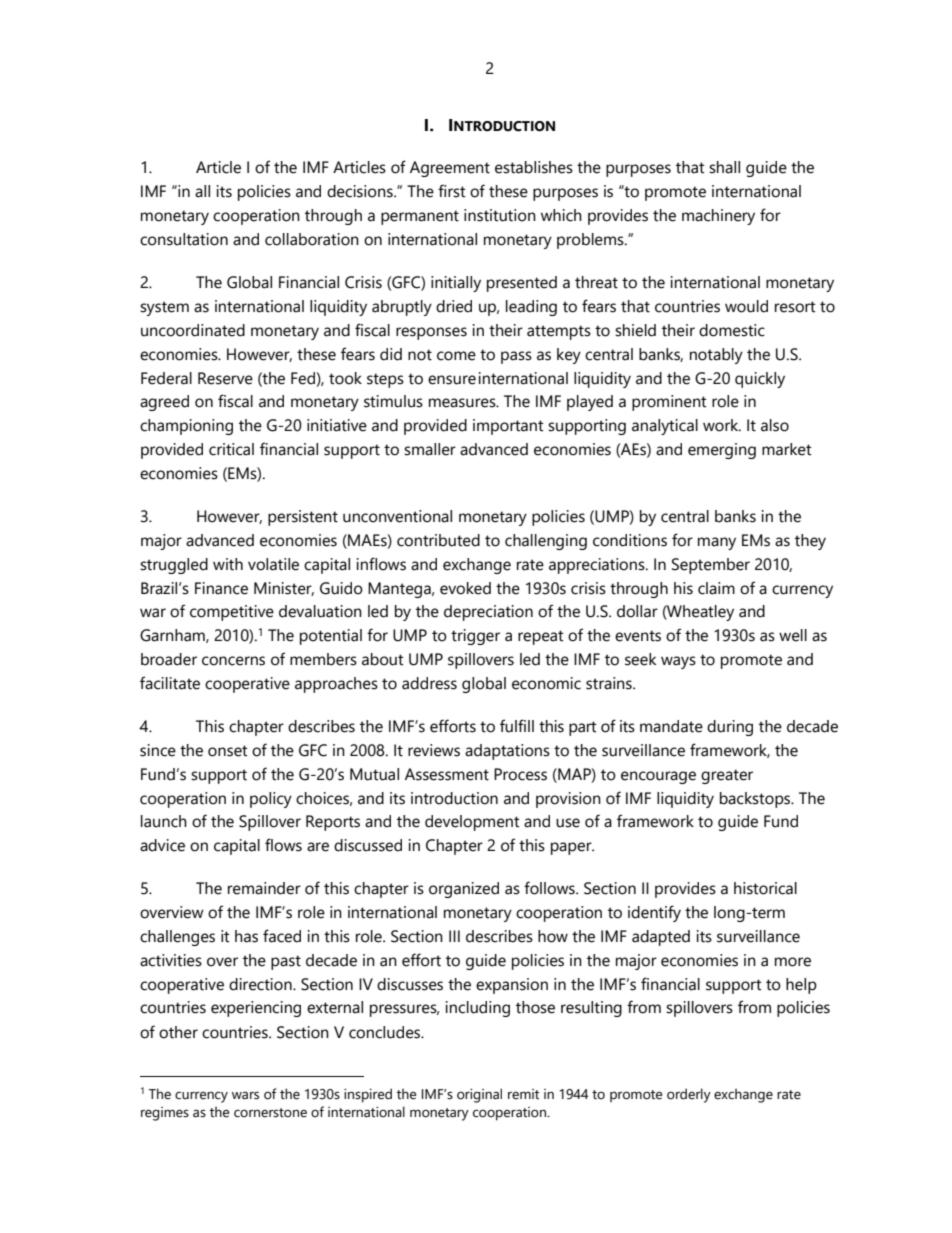 This screenshot has width=952, height=1233. Describe the element at coordinates (245, 1095) in the screenshot. I see `wars` at that location.
